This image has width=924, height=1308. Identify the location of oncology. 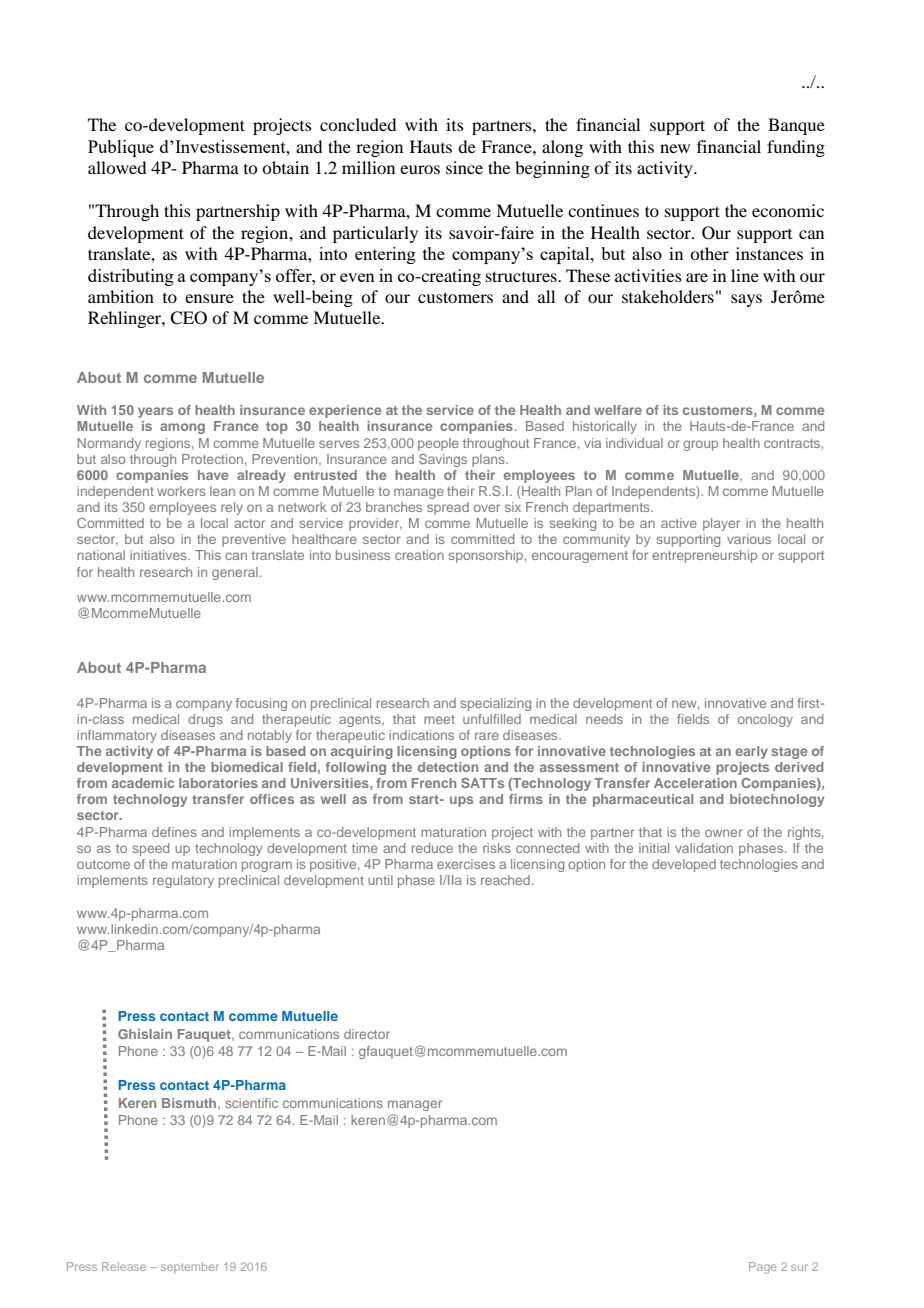
(765, 720).
